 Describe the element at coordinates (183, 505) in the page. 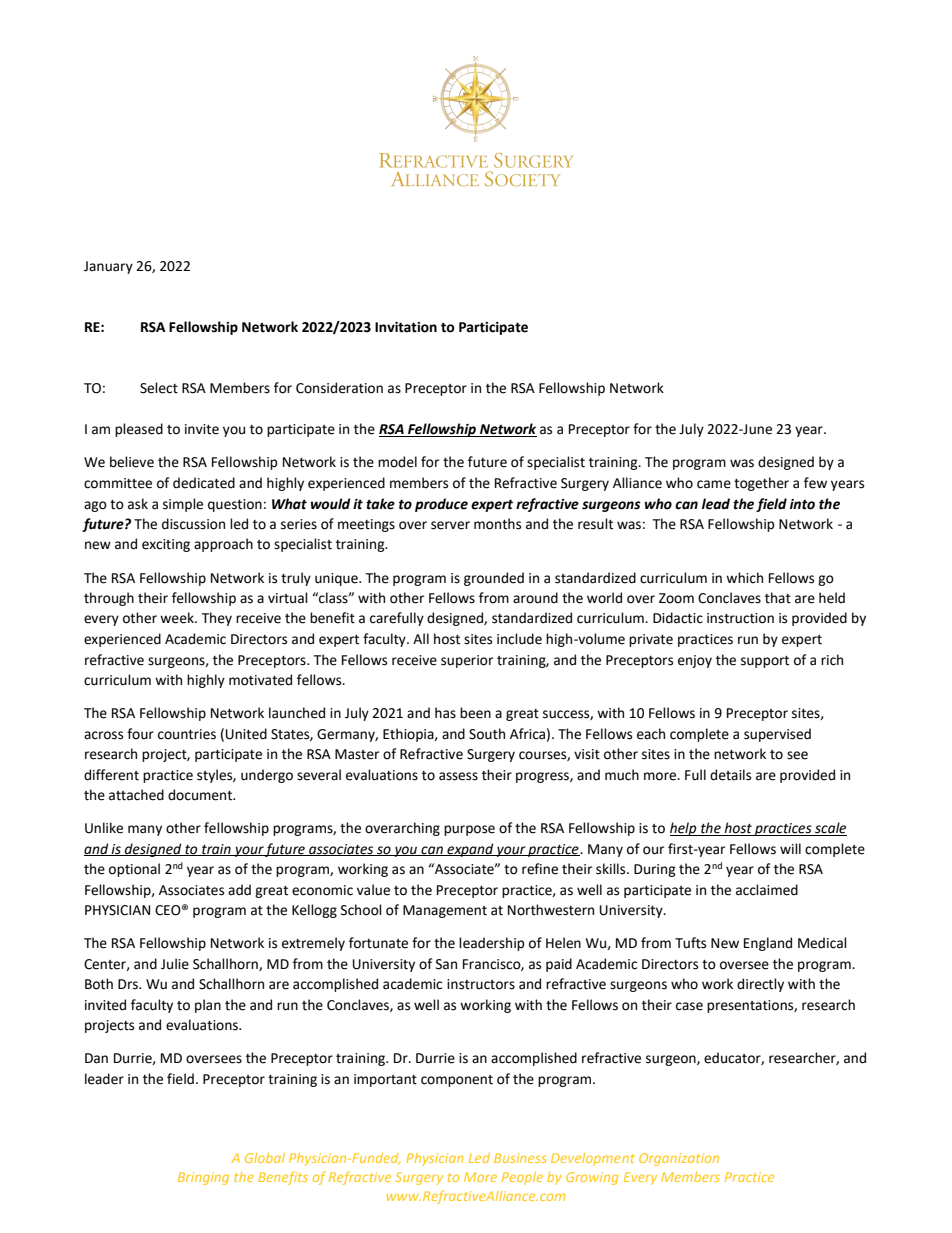

I see `simple` at that location.
